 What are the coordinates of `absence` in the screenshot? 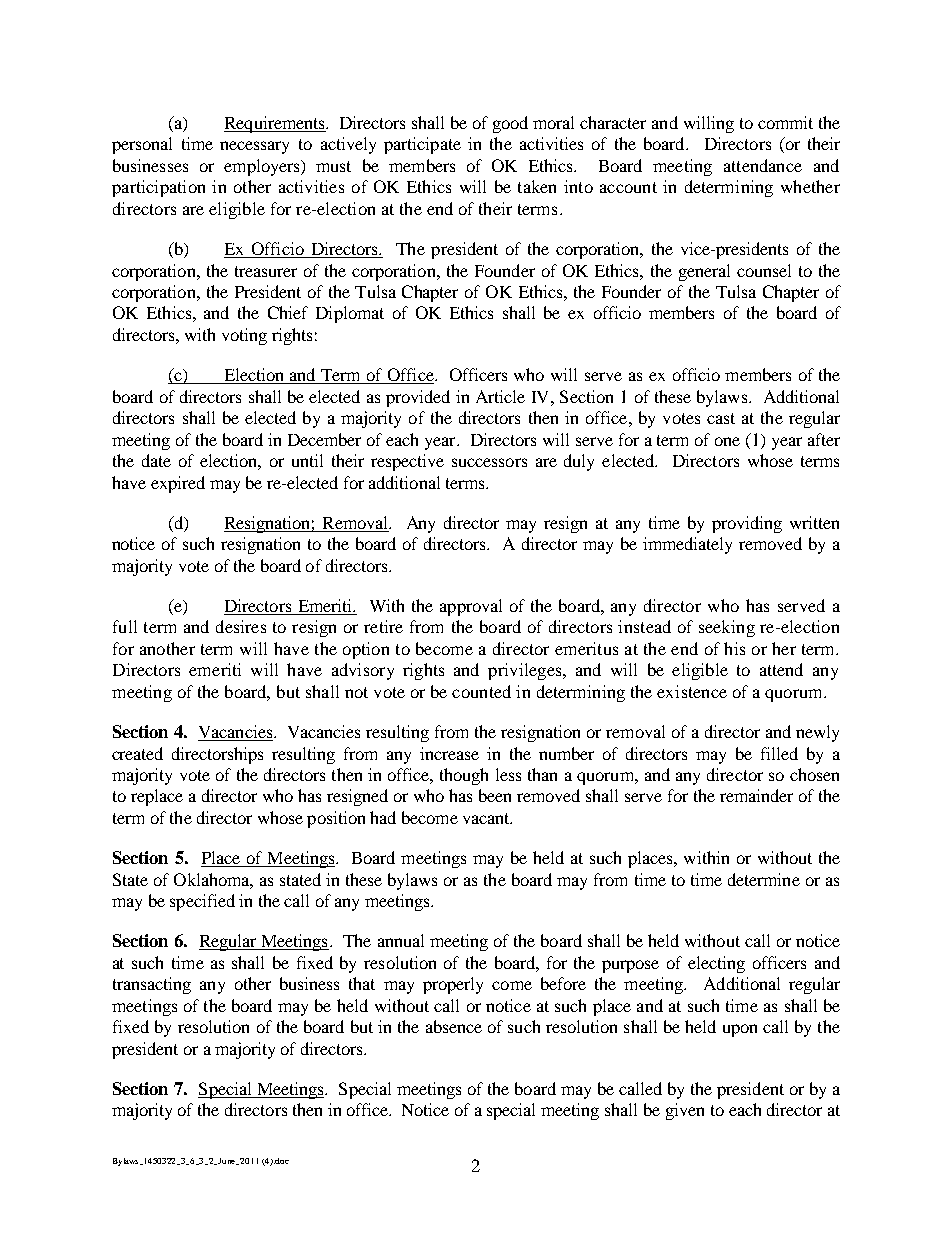 It's located at (454, 1026).
